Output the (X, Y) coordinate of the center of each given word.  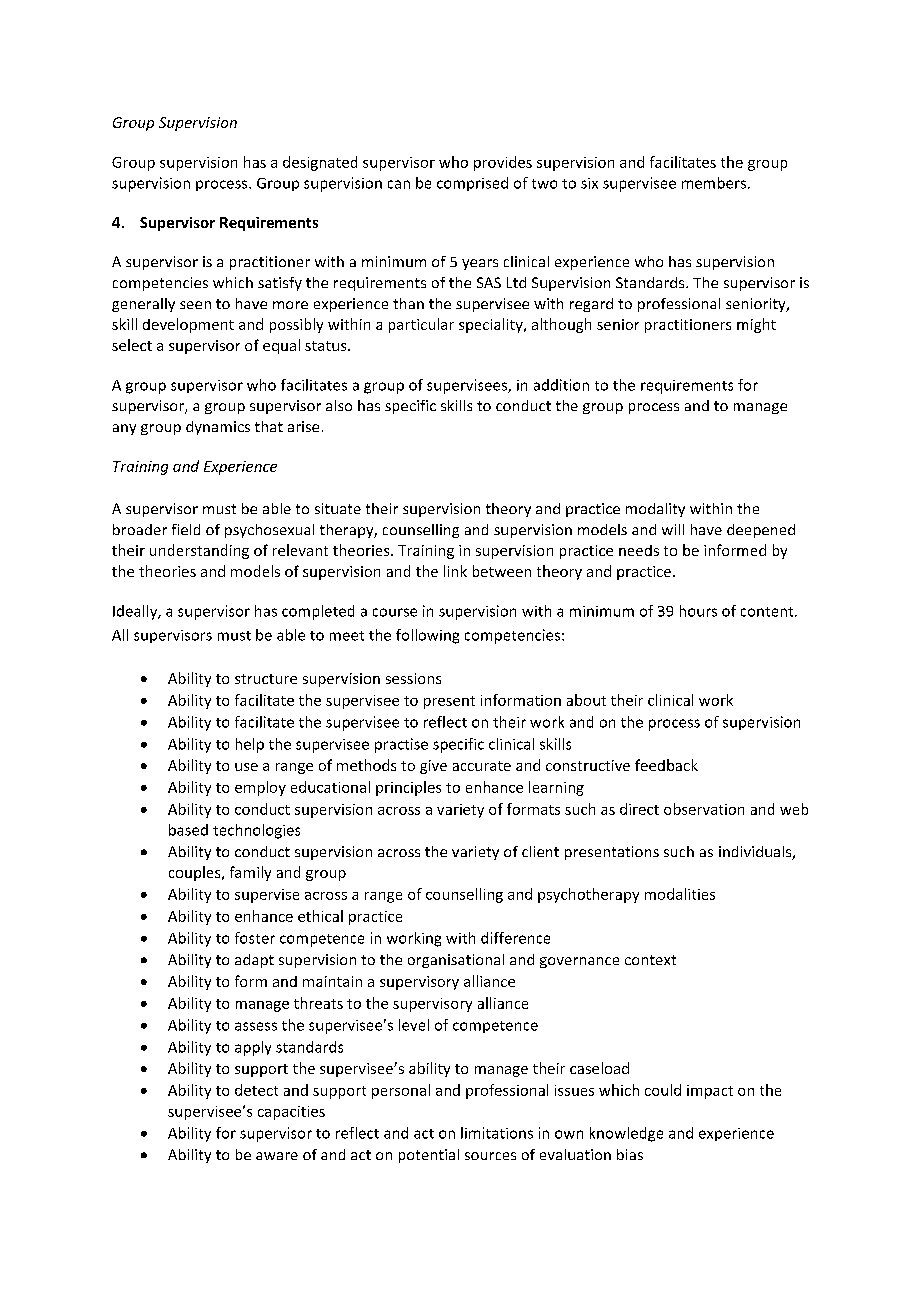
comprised (472, 184)
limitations (497, 1133)
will (673, 529)
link (455, 571)
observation (704, 809)
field (186, 529)
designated (320, 163)
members (714, 183)
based (188, 830)
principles (408, 788)
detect (256, 1090)
